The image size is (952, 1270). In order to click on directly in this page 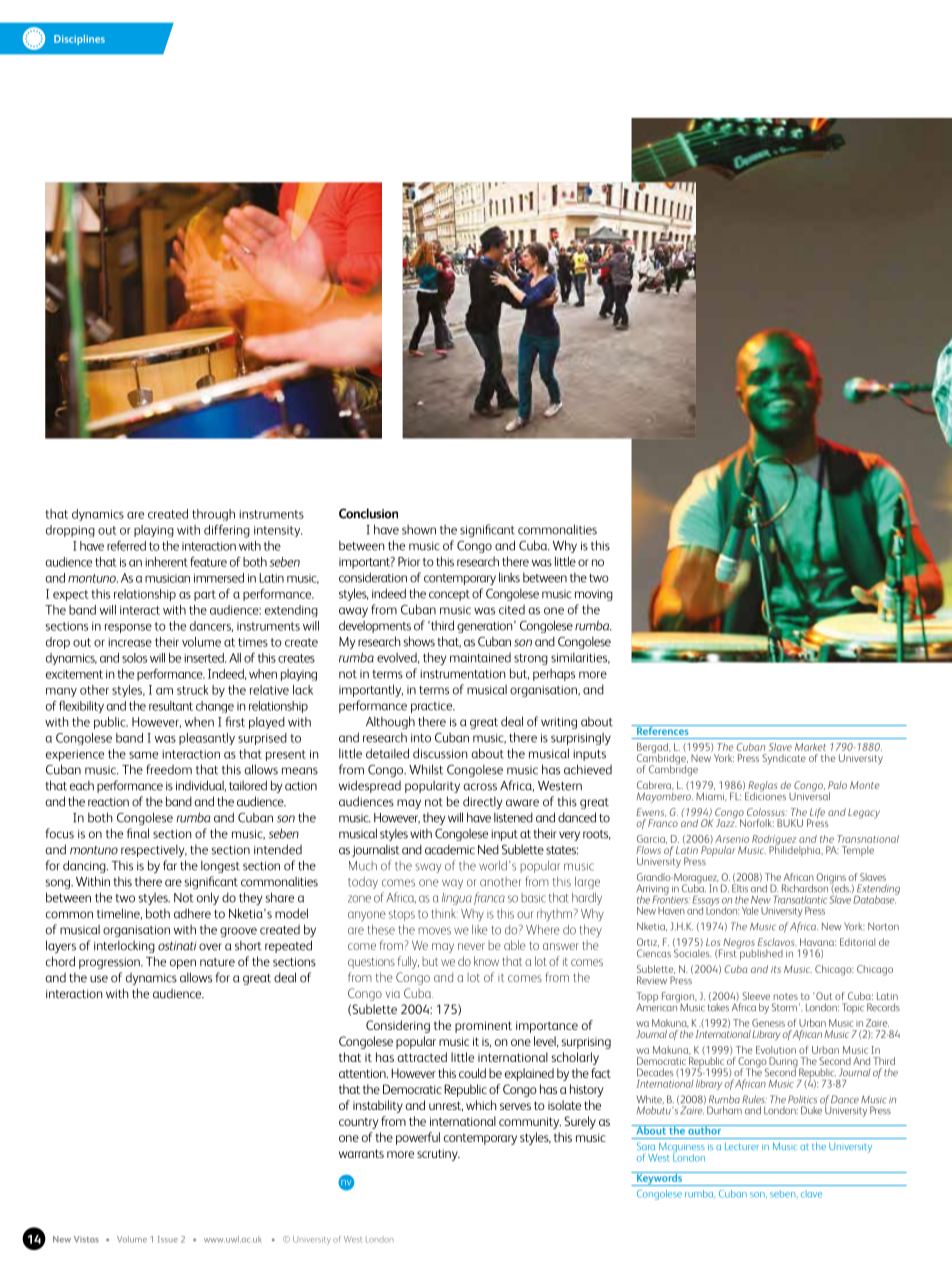, I will do `click(482, 802)`.
